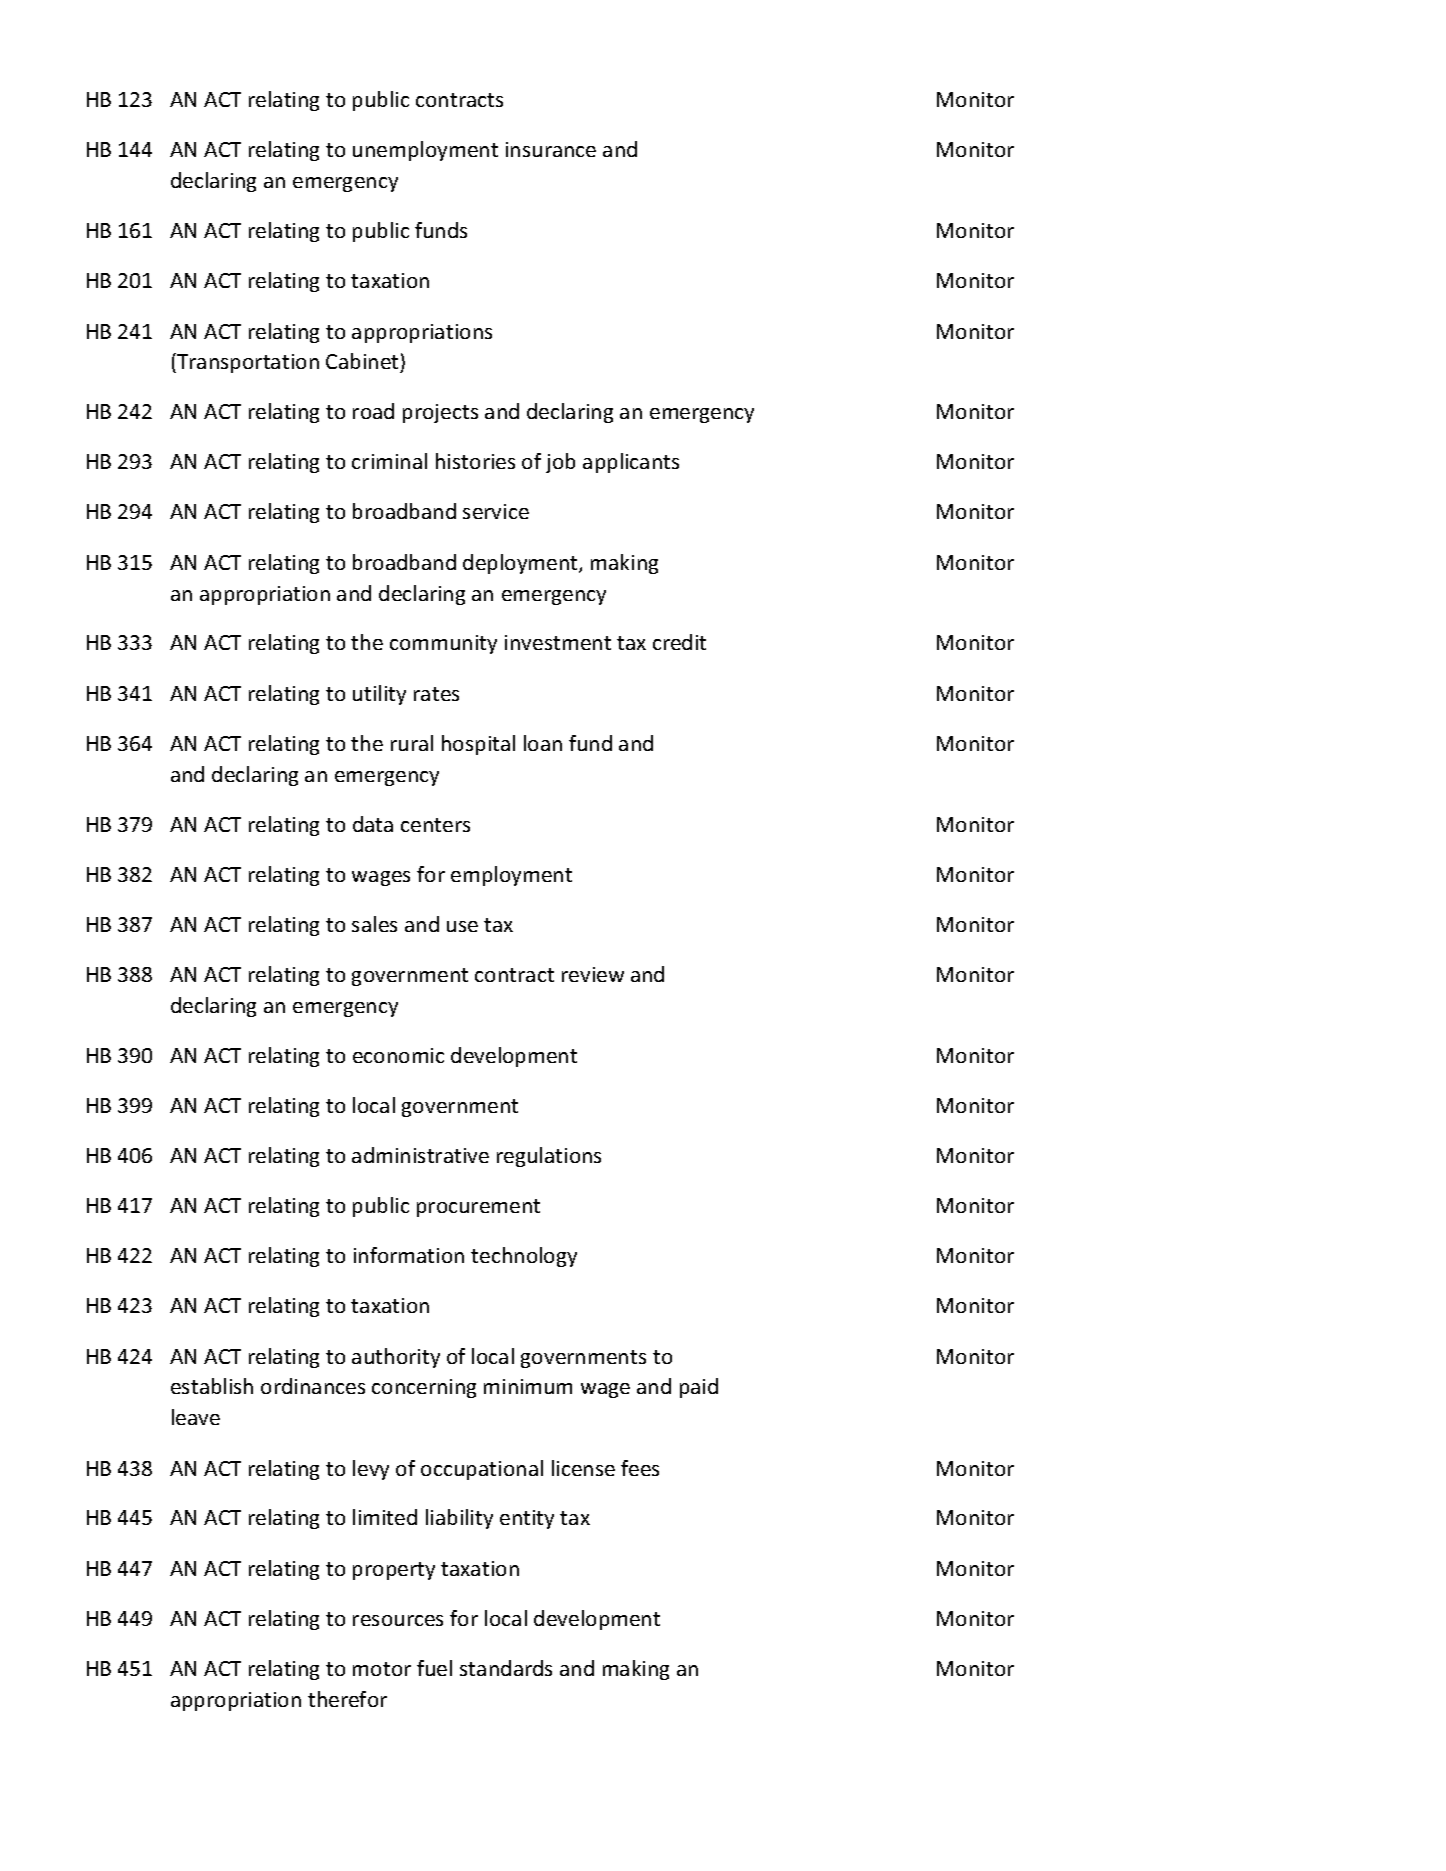 The image size is (1446, 1871). What do you see at coordinates (462, 926) in the screenshot?
I see `use` at bounding box center [462, 926].
